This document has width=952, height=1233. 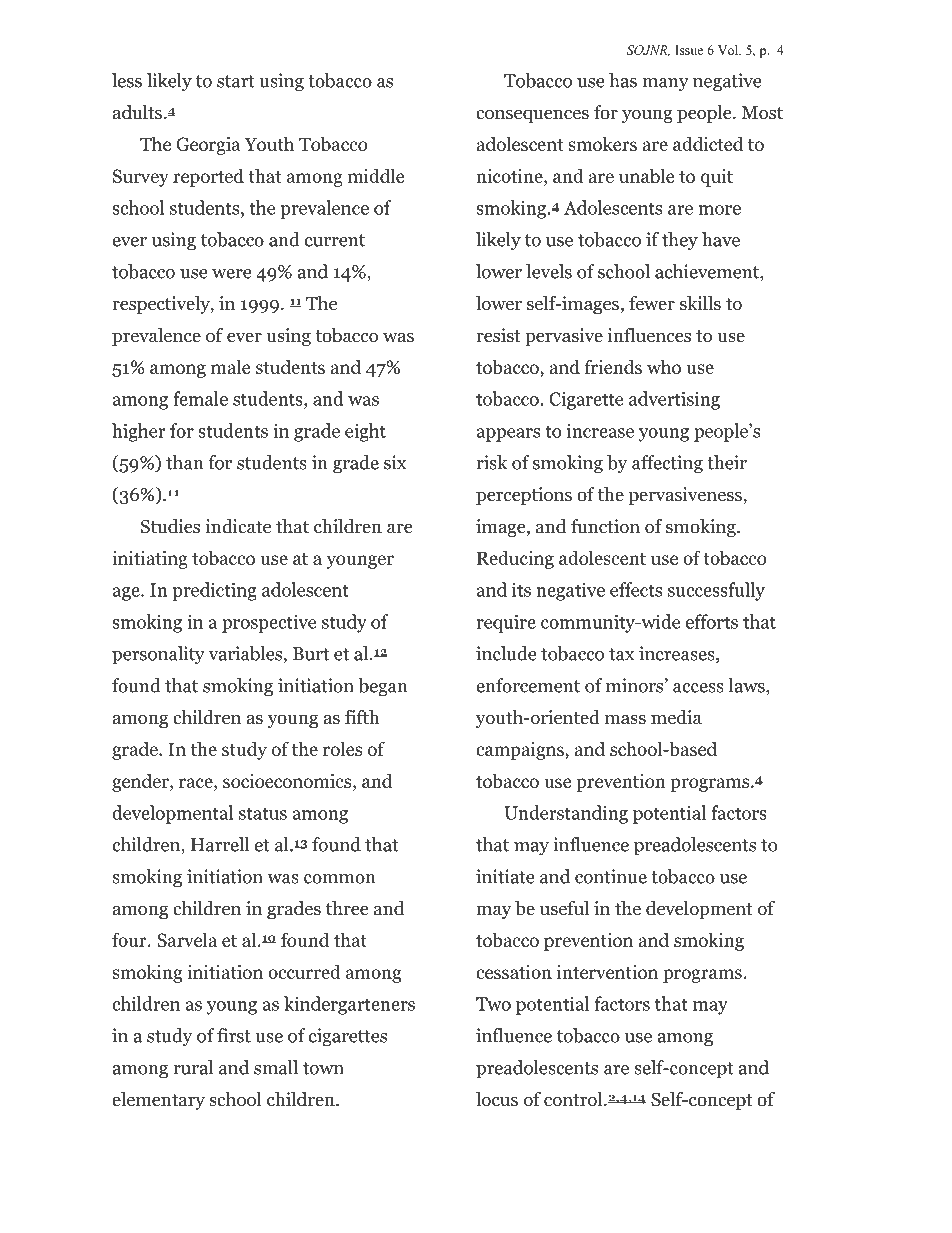 I want to click on consequences, so click(x=532, y=116).
